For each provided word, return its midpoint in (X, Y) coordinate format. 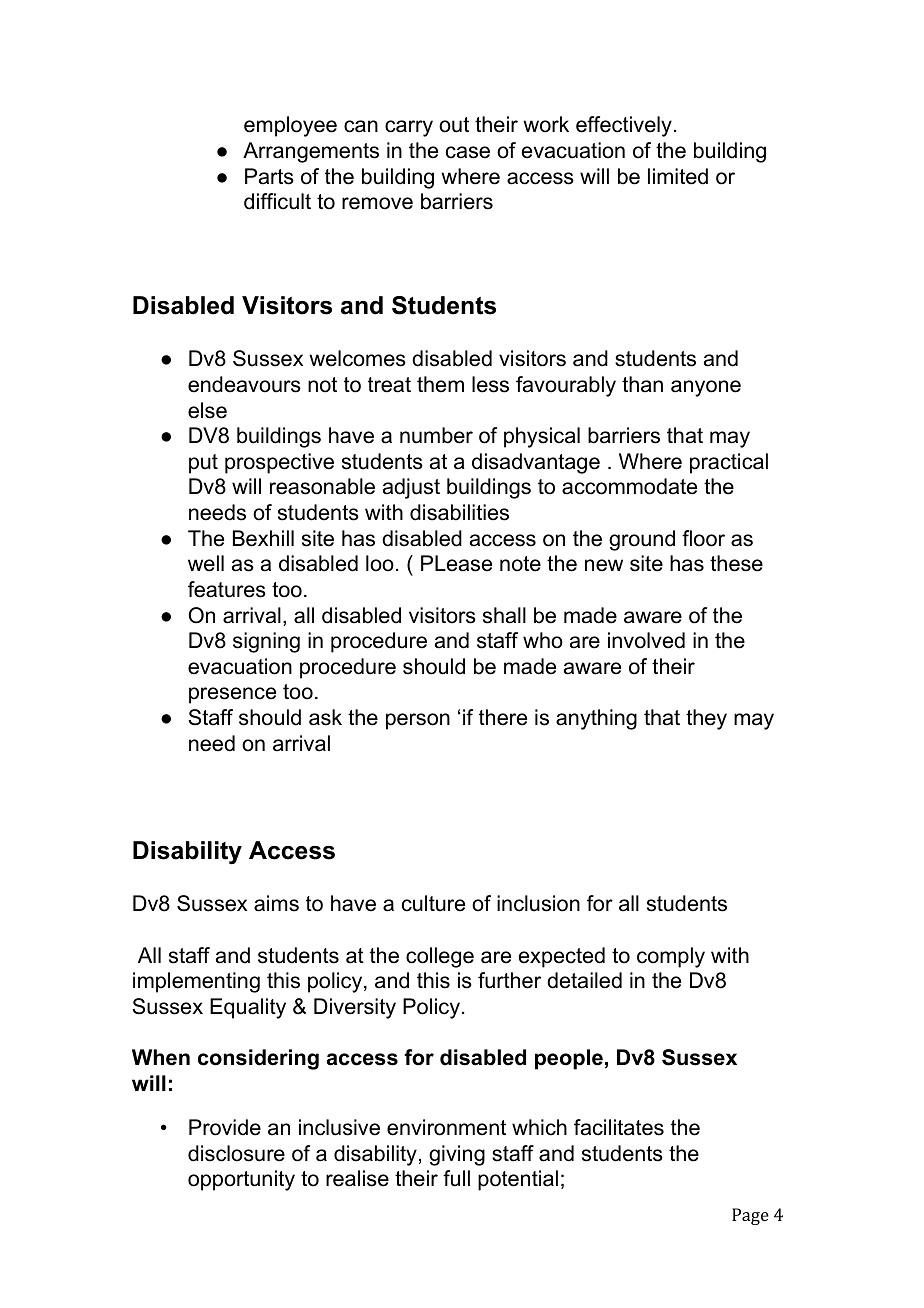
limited (678, 176)
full (456, 1178)
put (203, 464)
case (468, 152)
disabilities (459, 512)
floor (703, 538)
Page (750, 1216)
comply (671, 957)
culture (433, 903)
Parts (269, 176)
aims (276, 903)
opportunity (241, 1180)
